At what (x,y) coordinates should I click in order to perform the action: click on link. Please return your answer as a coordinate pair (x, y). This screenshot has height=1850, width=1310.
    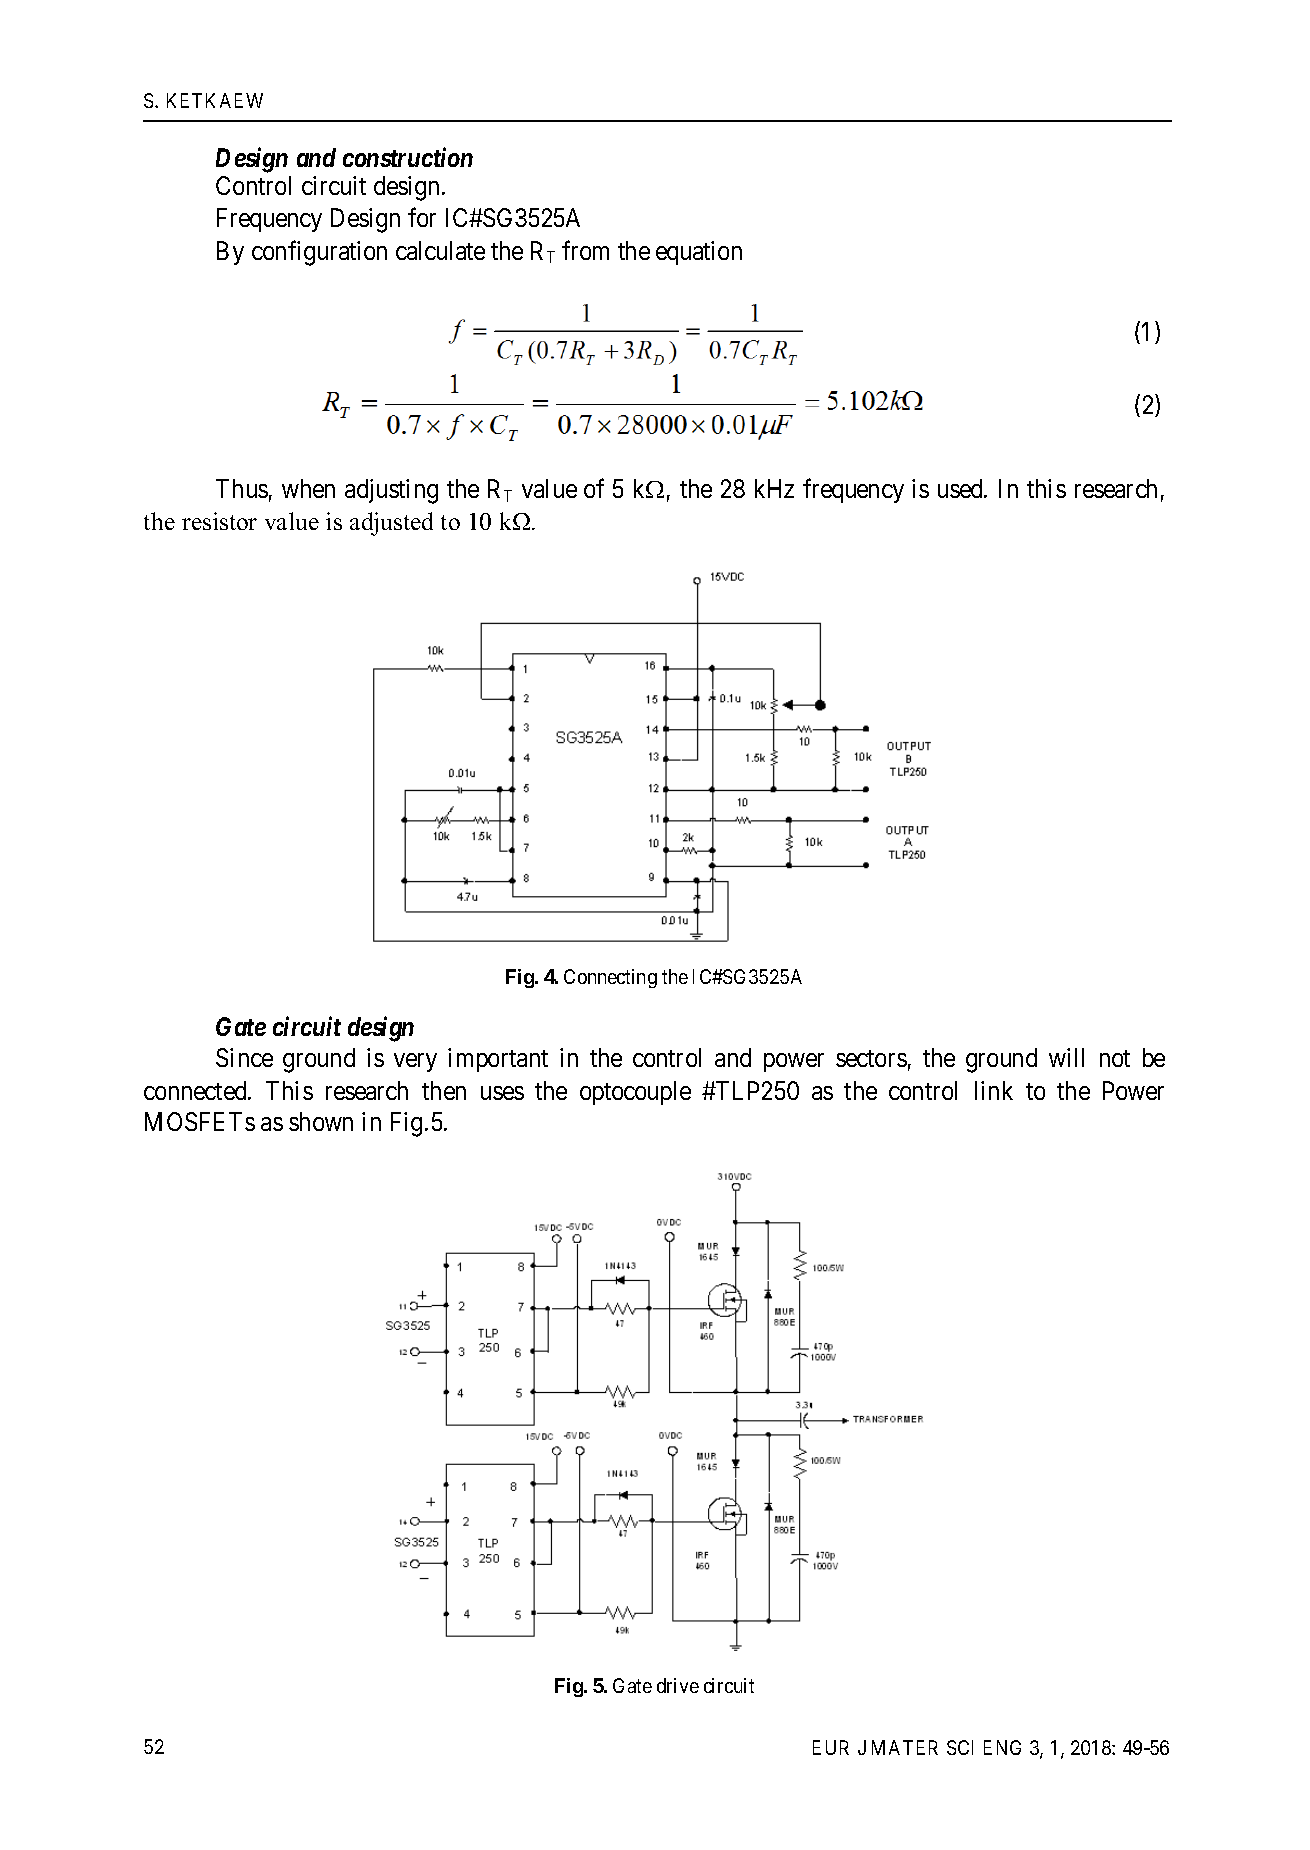
    Looking at the image, I should click on (994, 1090).
